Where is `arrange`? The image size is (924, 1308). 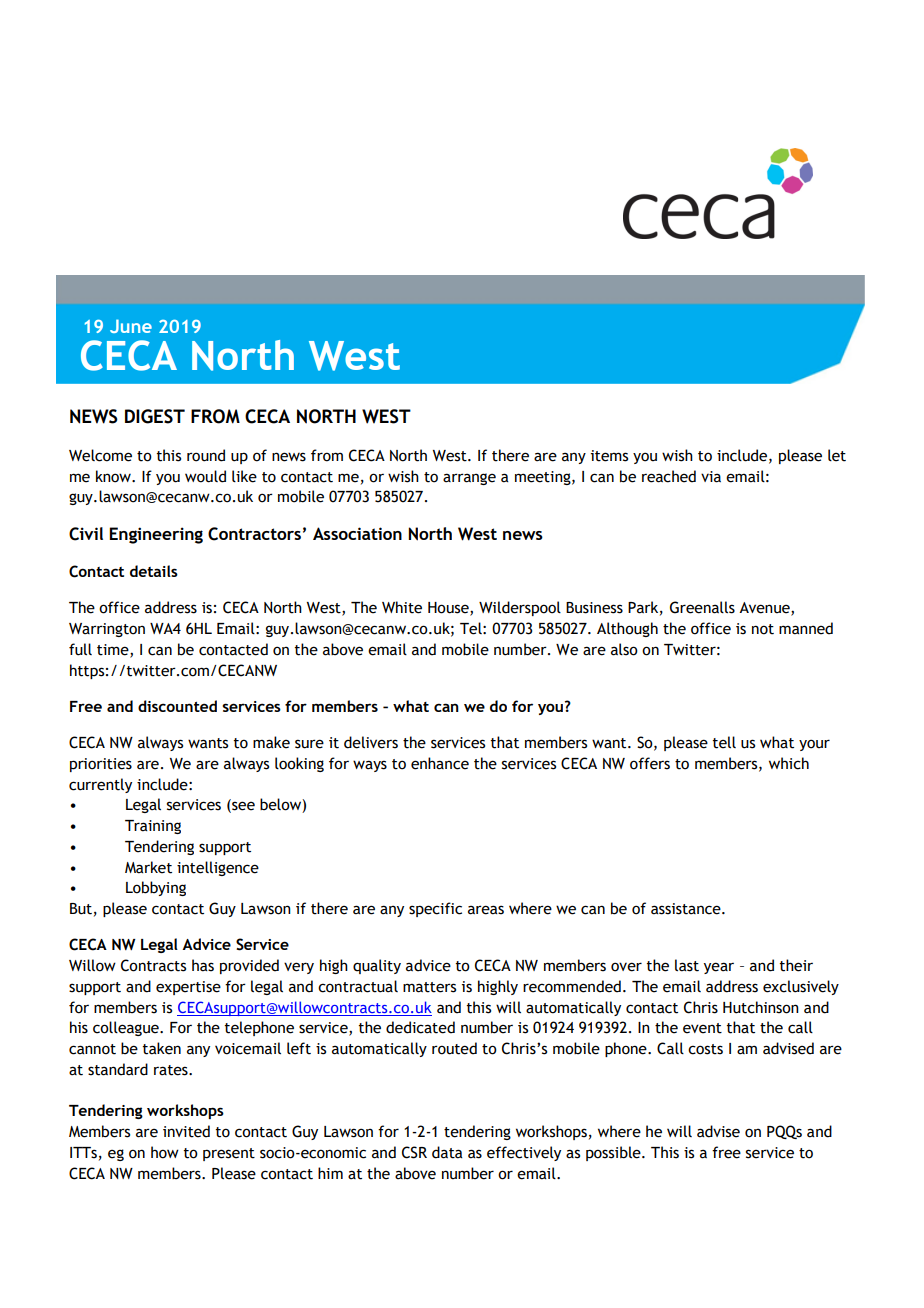
arrange is located at coordinates (469, 479).
